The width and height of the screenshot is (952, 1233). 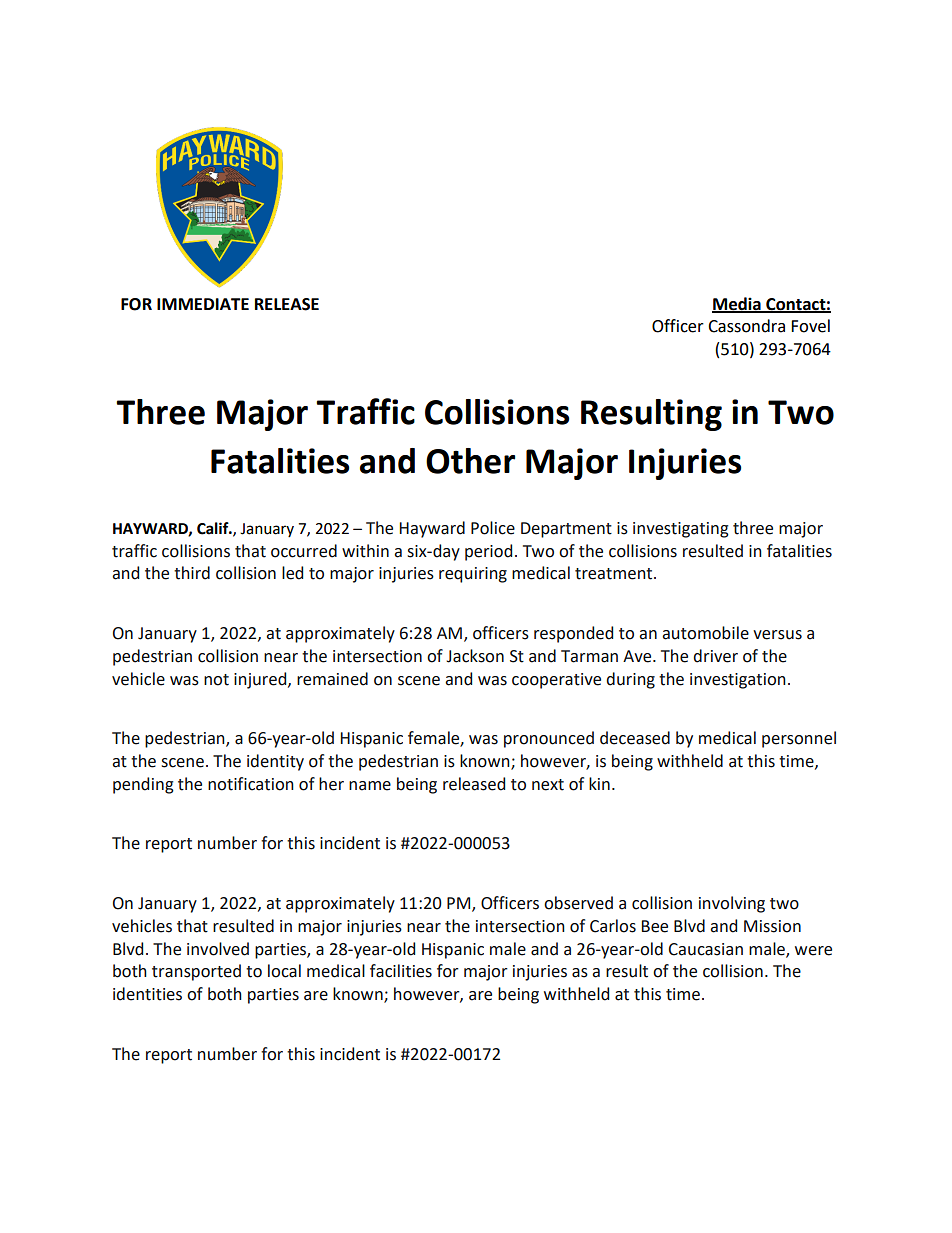 I want to click on Jackson, so click(x=475, y=656).
